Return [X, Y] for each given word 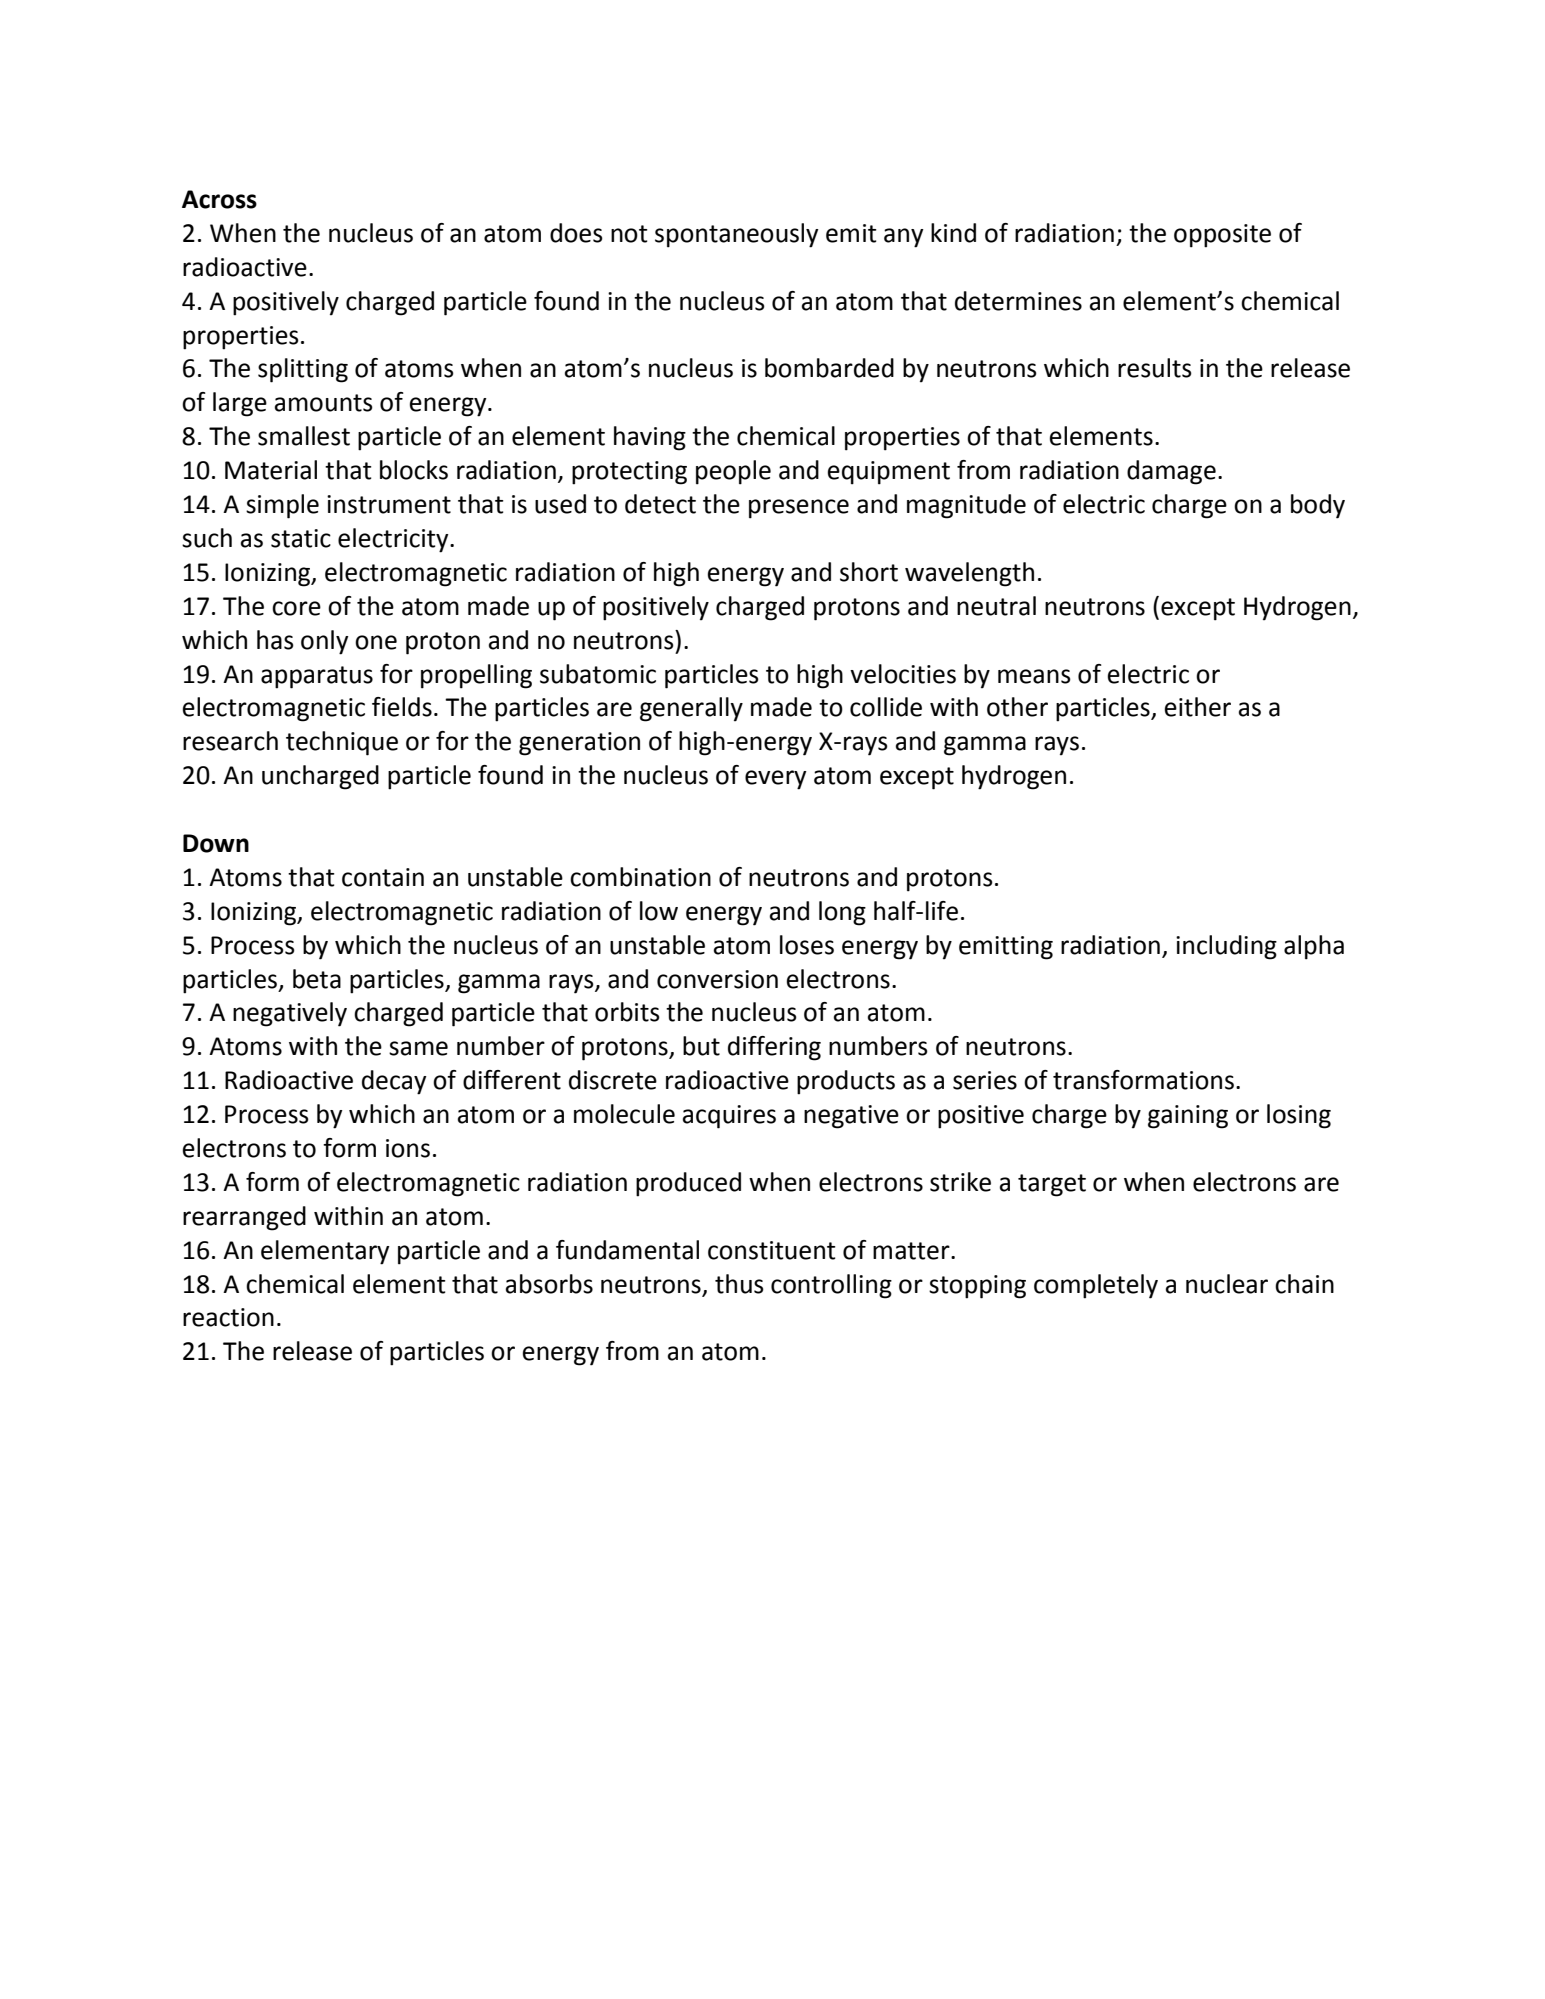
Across [219, 199]
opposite [1222, 236]
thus [739, 1284]
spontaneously [737, 235]
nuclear [1227, 1284]
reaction [228, 1317]
